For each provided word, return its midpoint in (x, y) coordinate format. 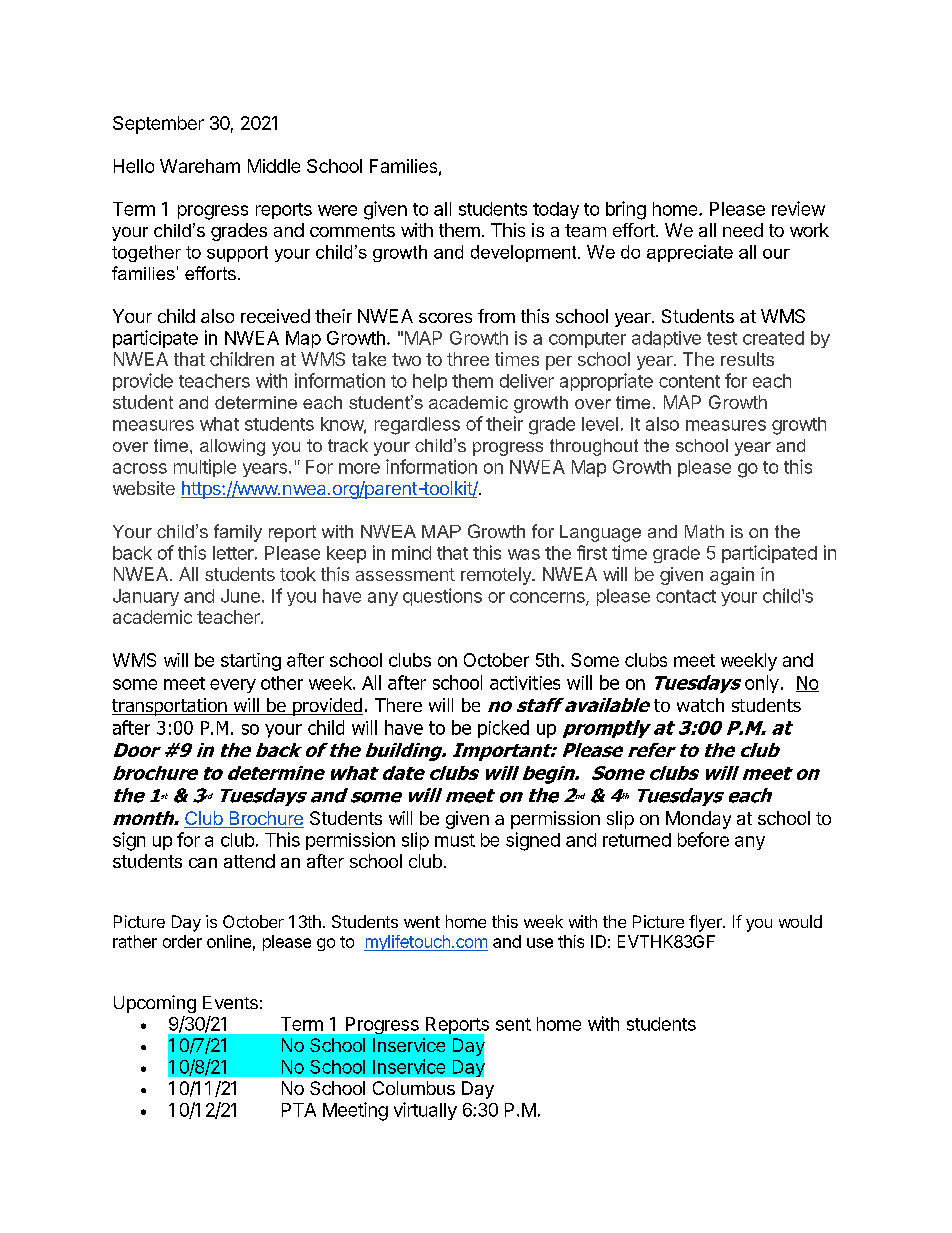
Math (704, 531)
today (556, 210)
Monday (698, 820)
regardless (417, 426)
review (798, 208)
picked (503, 729)
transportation (170, 707)
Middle (274, 166)
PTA (299, 1110)
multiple (205, 468)
